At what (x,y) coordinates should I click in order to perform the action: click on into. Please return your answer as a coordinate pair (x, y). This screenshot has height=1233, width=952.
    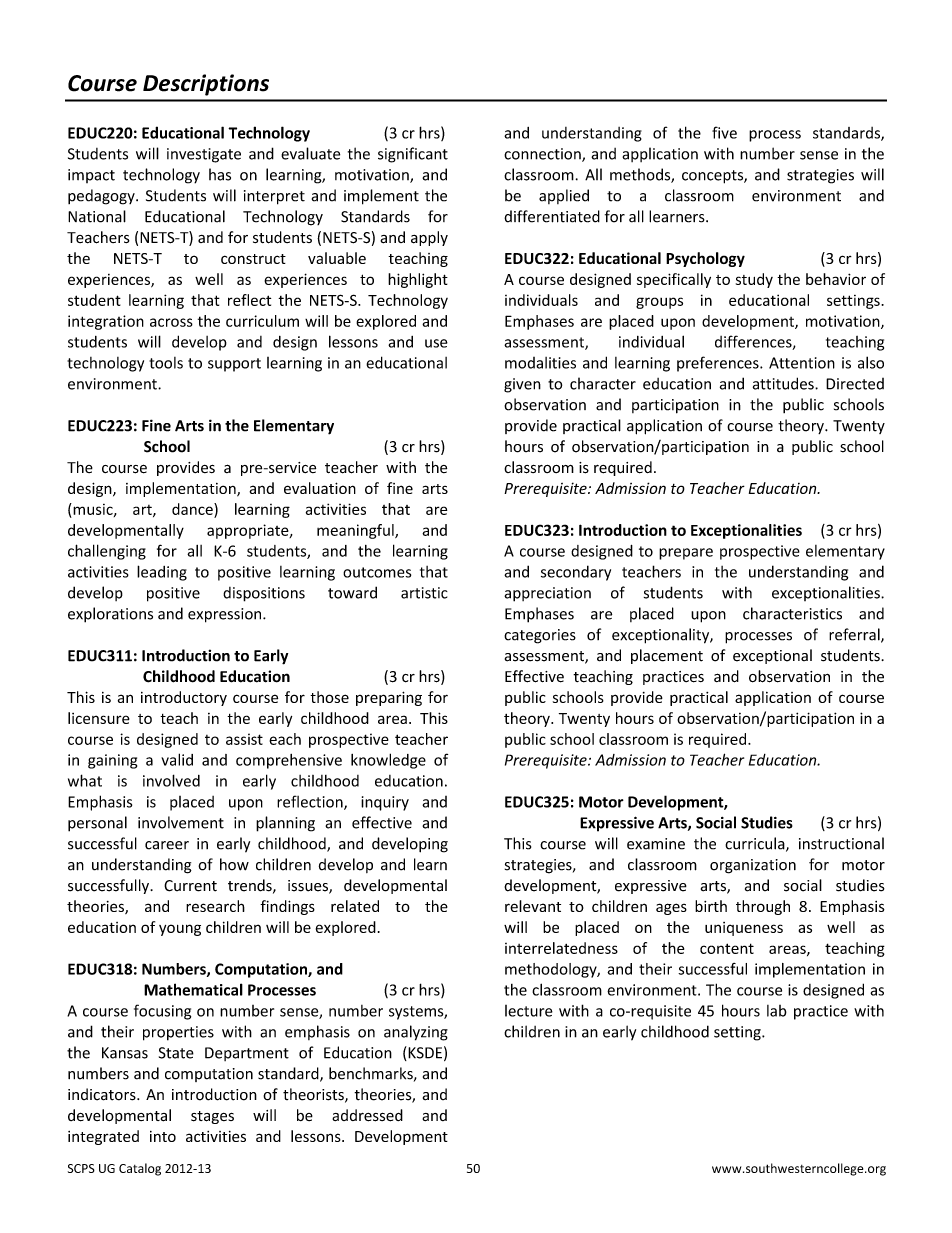
    Looking at the image, I should click on (163, 1136).
